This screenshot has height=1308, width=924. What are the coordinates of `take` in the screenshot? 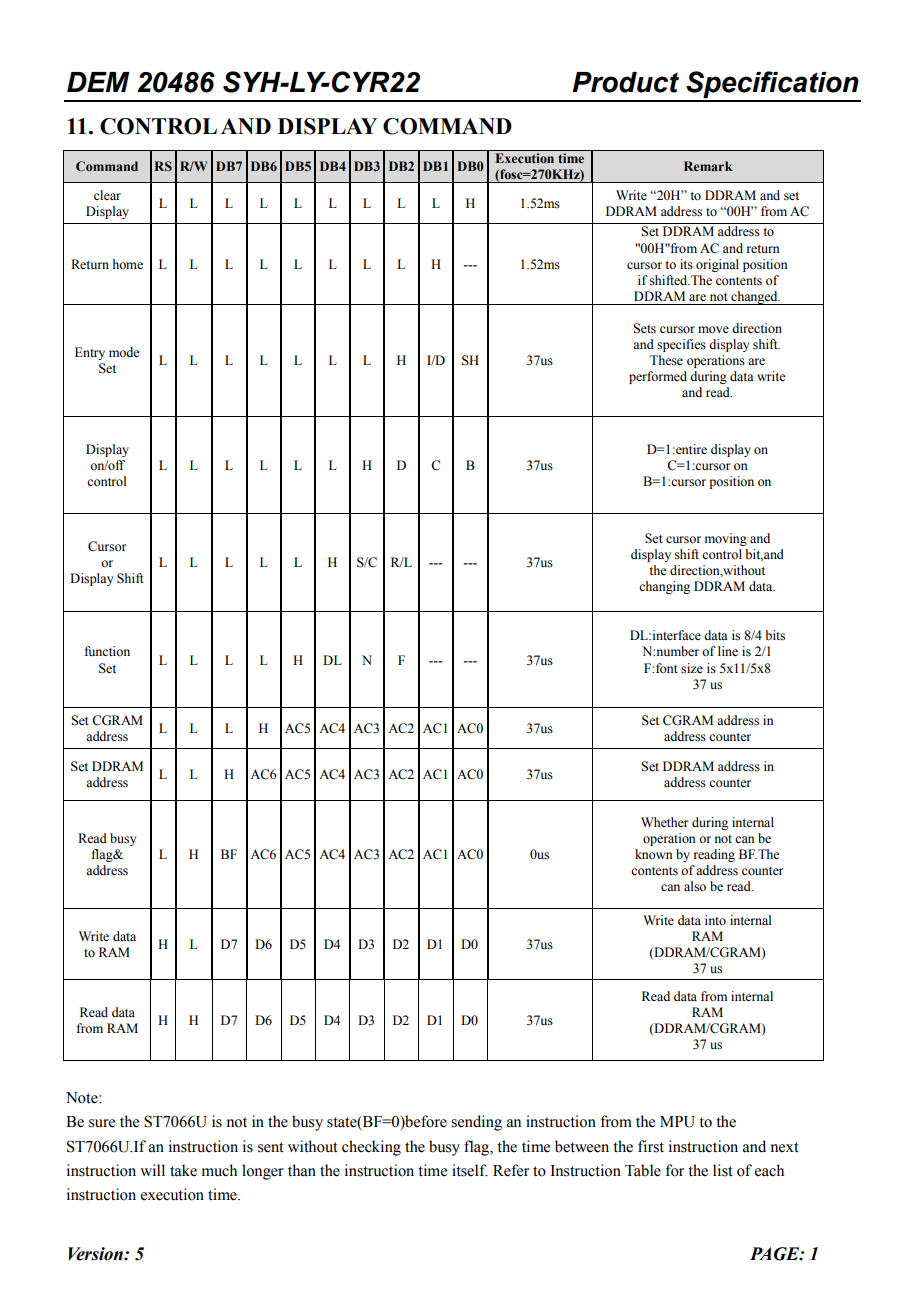 It's located at (183, 1170).
